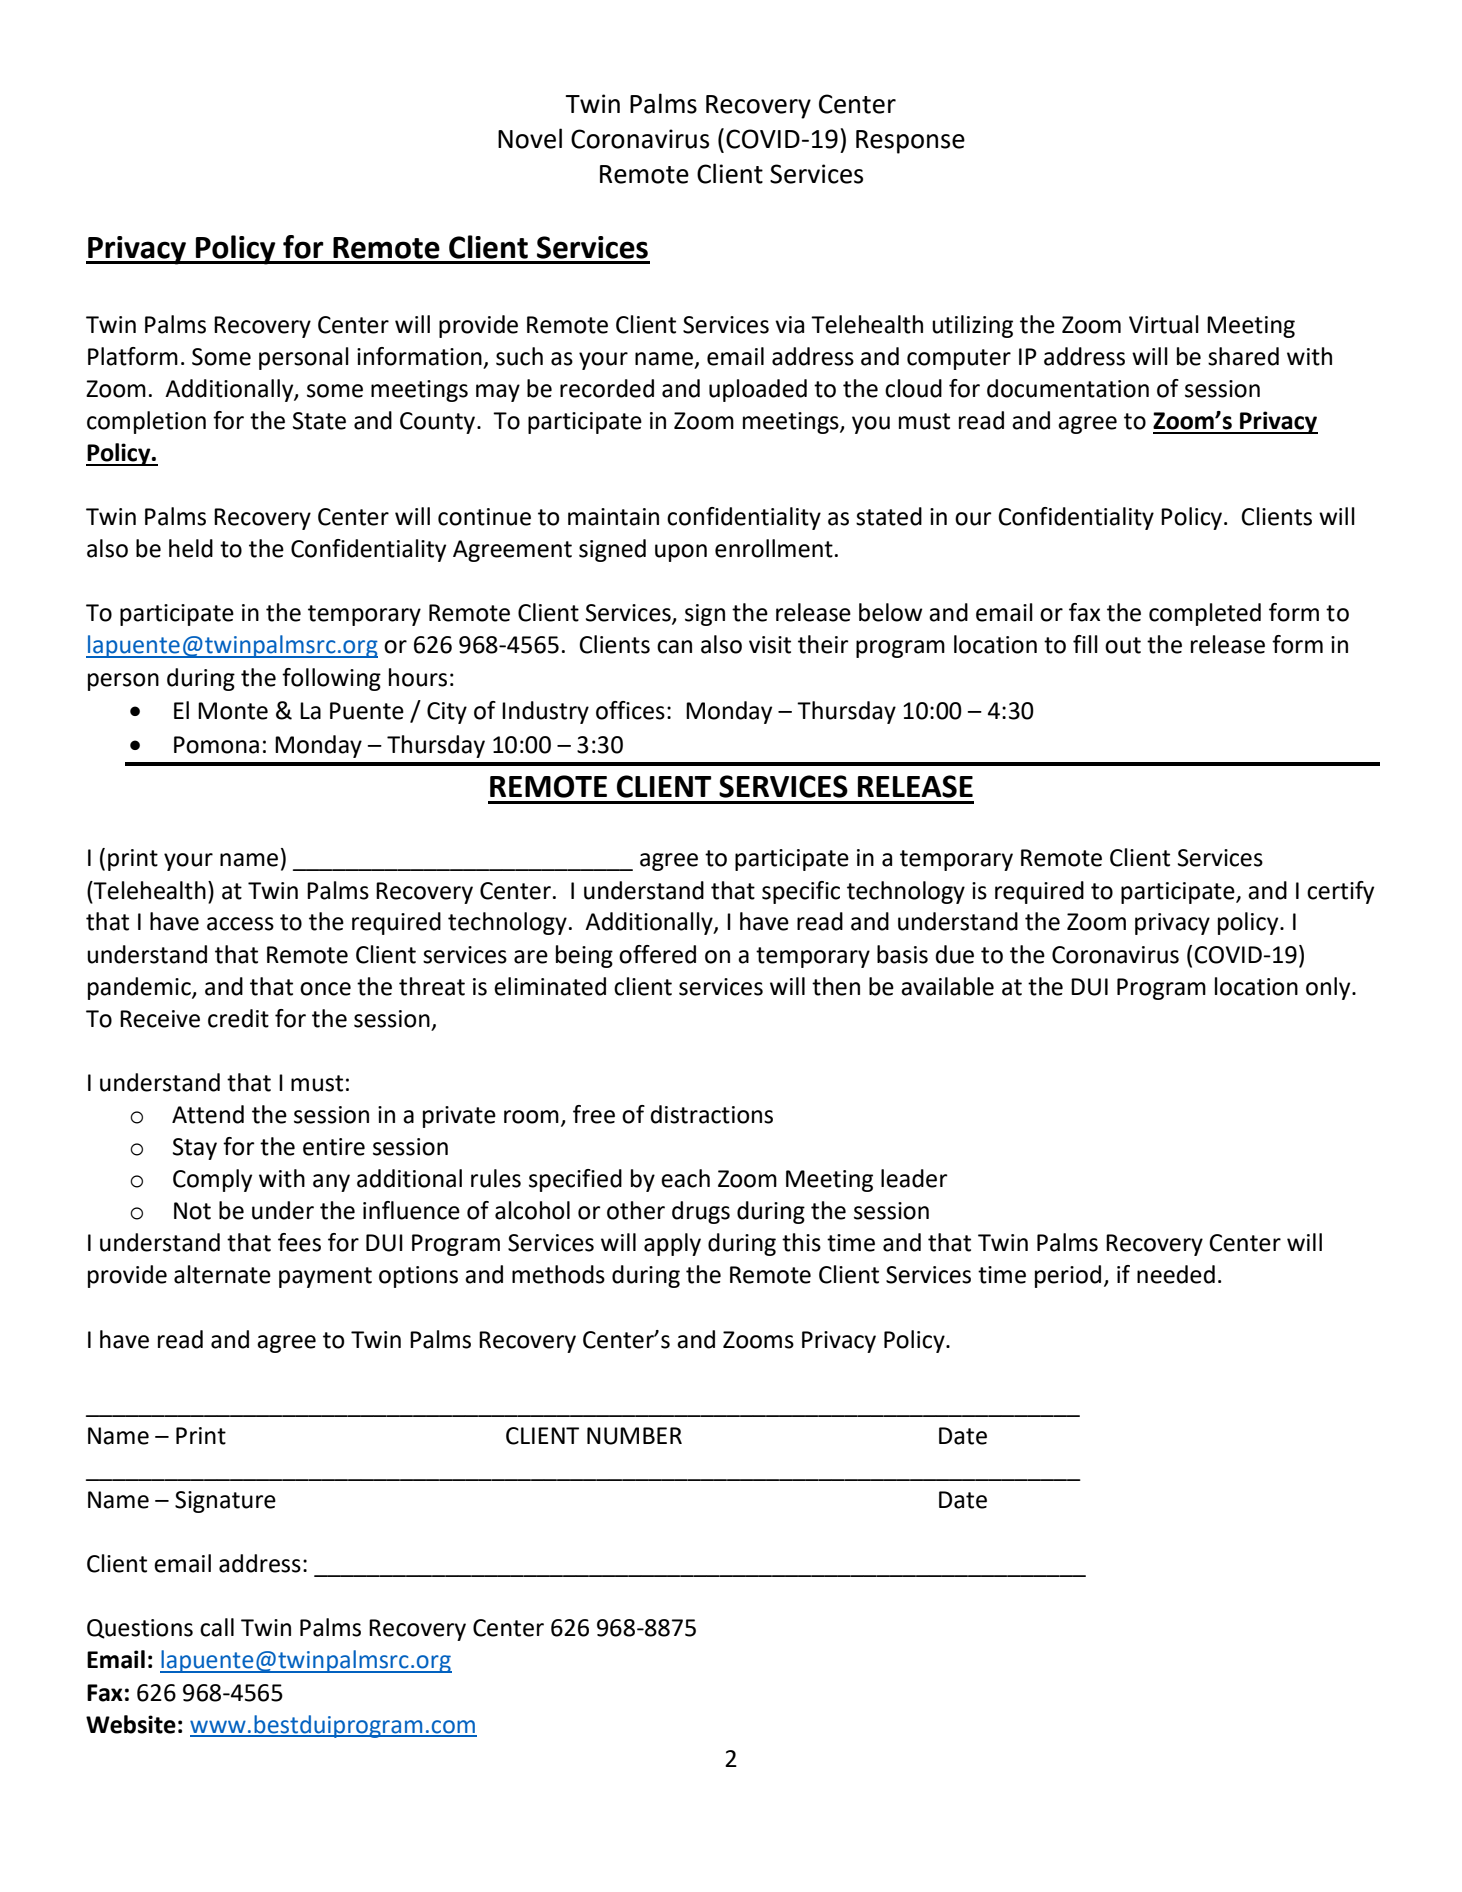 This screenshot has height=1892, width=1462. I want to click on Virtual, so click(1164, 324).
